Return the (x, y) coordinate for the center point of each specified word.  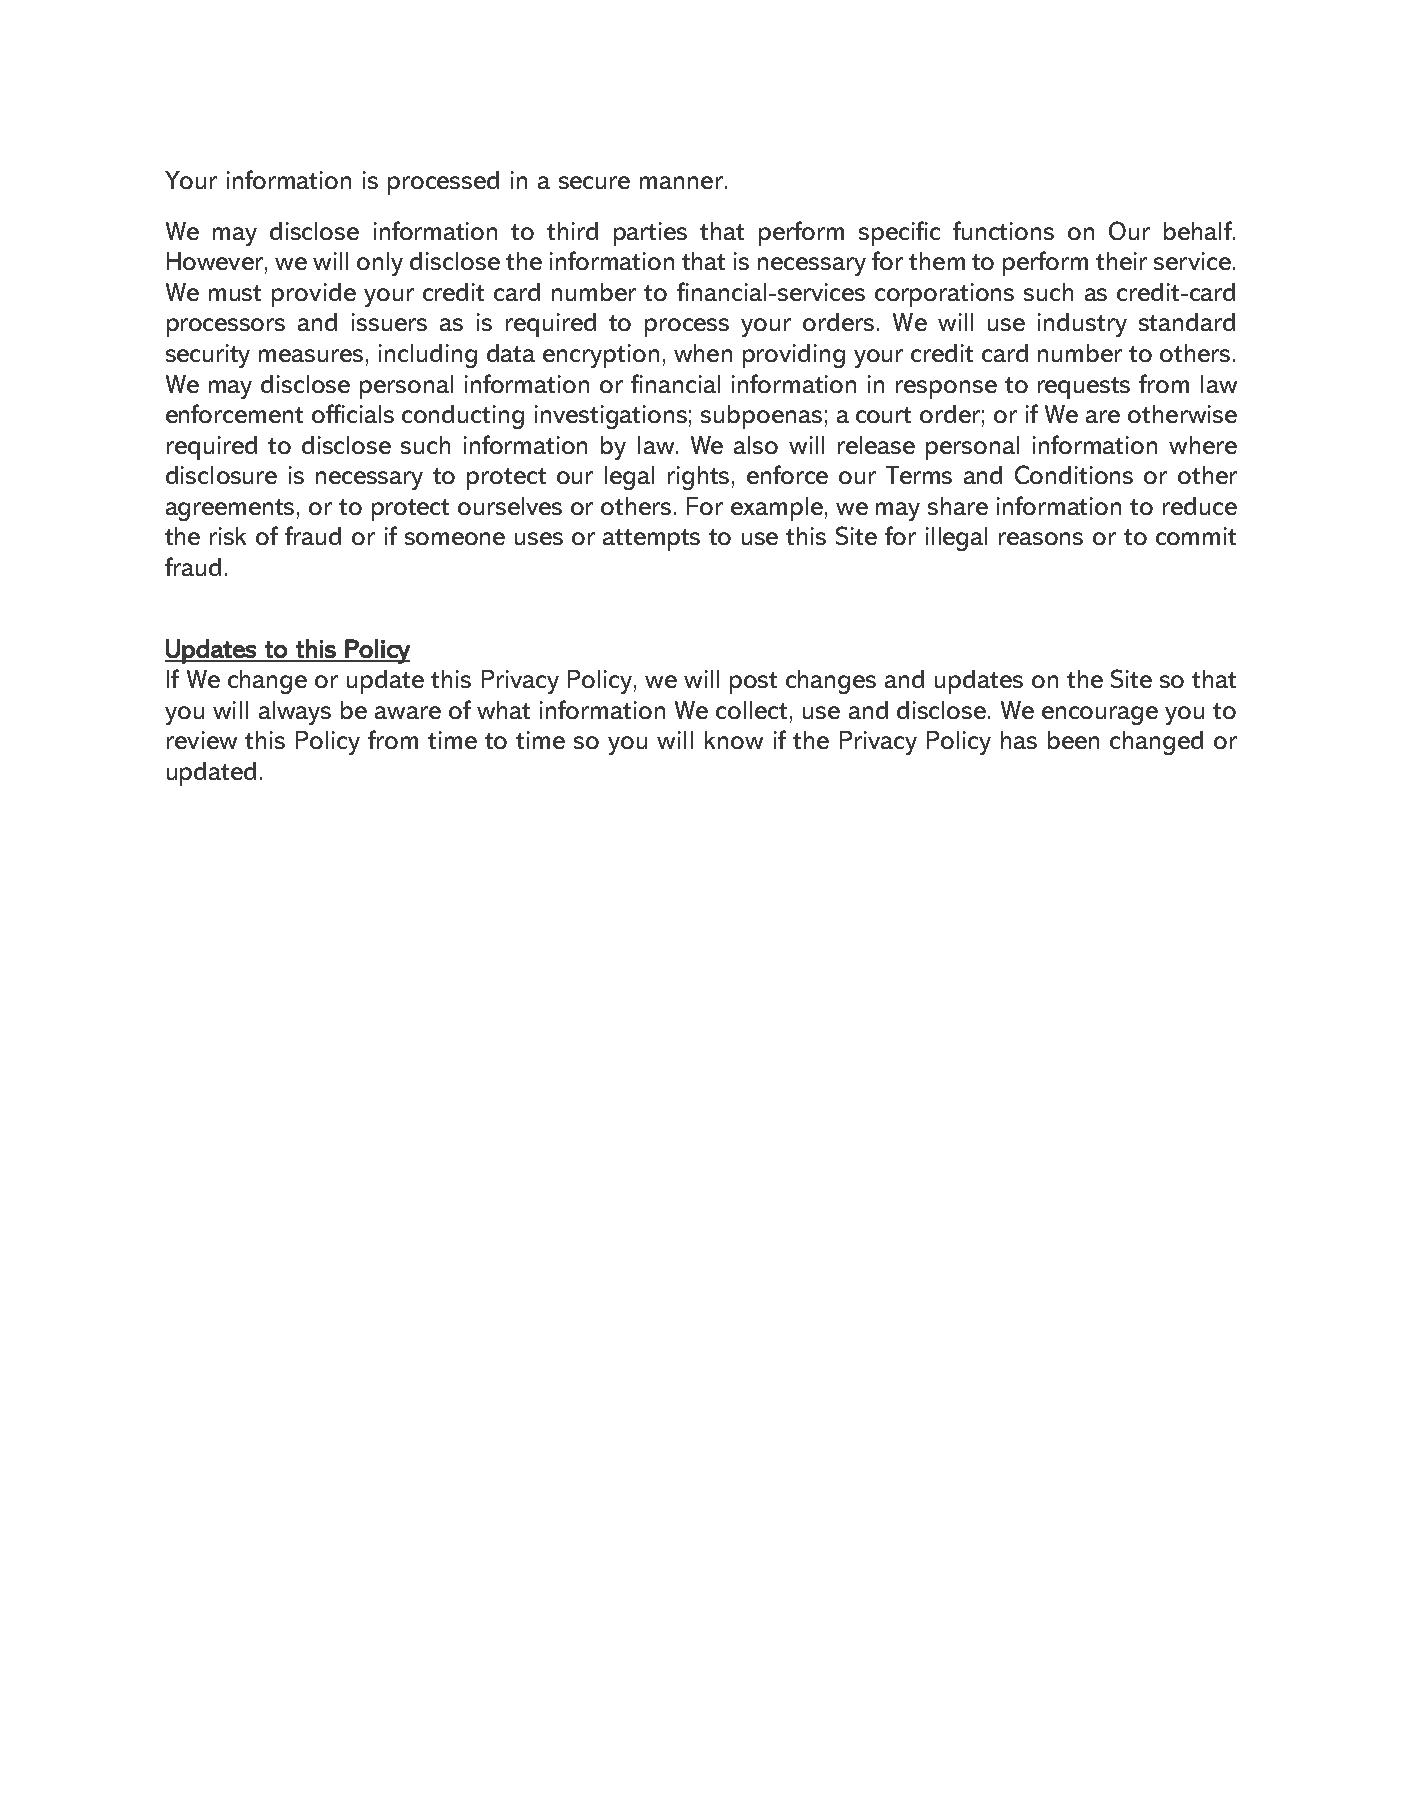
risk (228, 536)
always (295, 713)
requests (1084, 388)
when (703, 353)
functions (1003, 230)
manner (681, 182)
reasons (1041, 538)
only (380, 264)
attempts (651, 540)
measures (311, 355)
